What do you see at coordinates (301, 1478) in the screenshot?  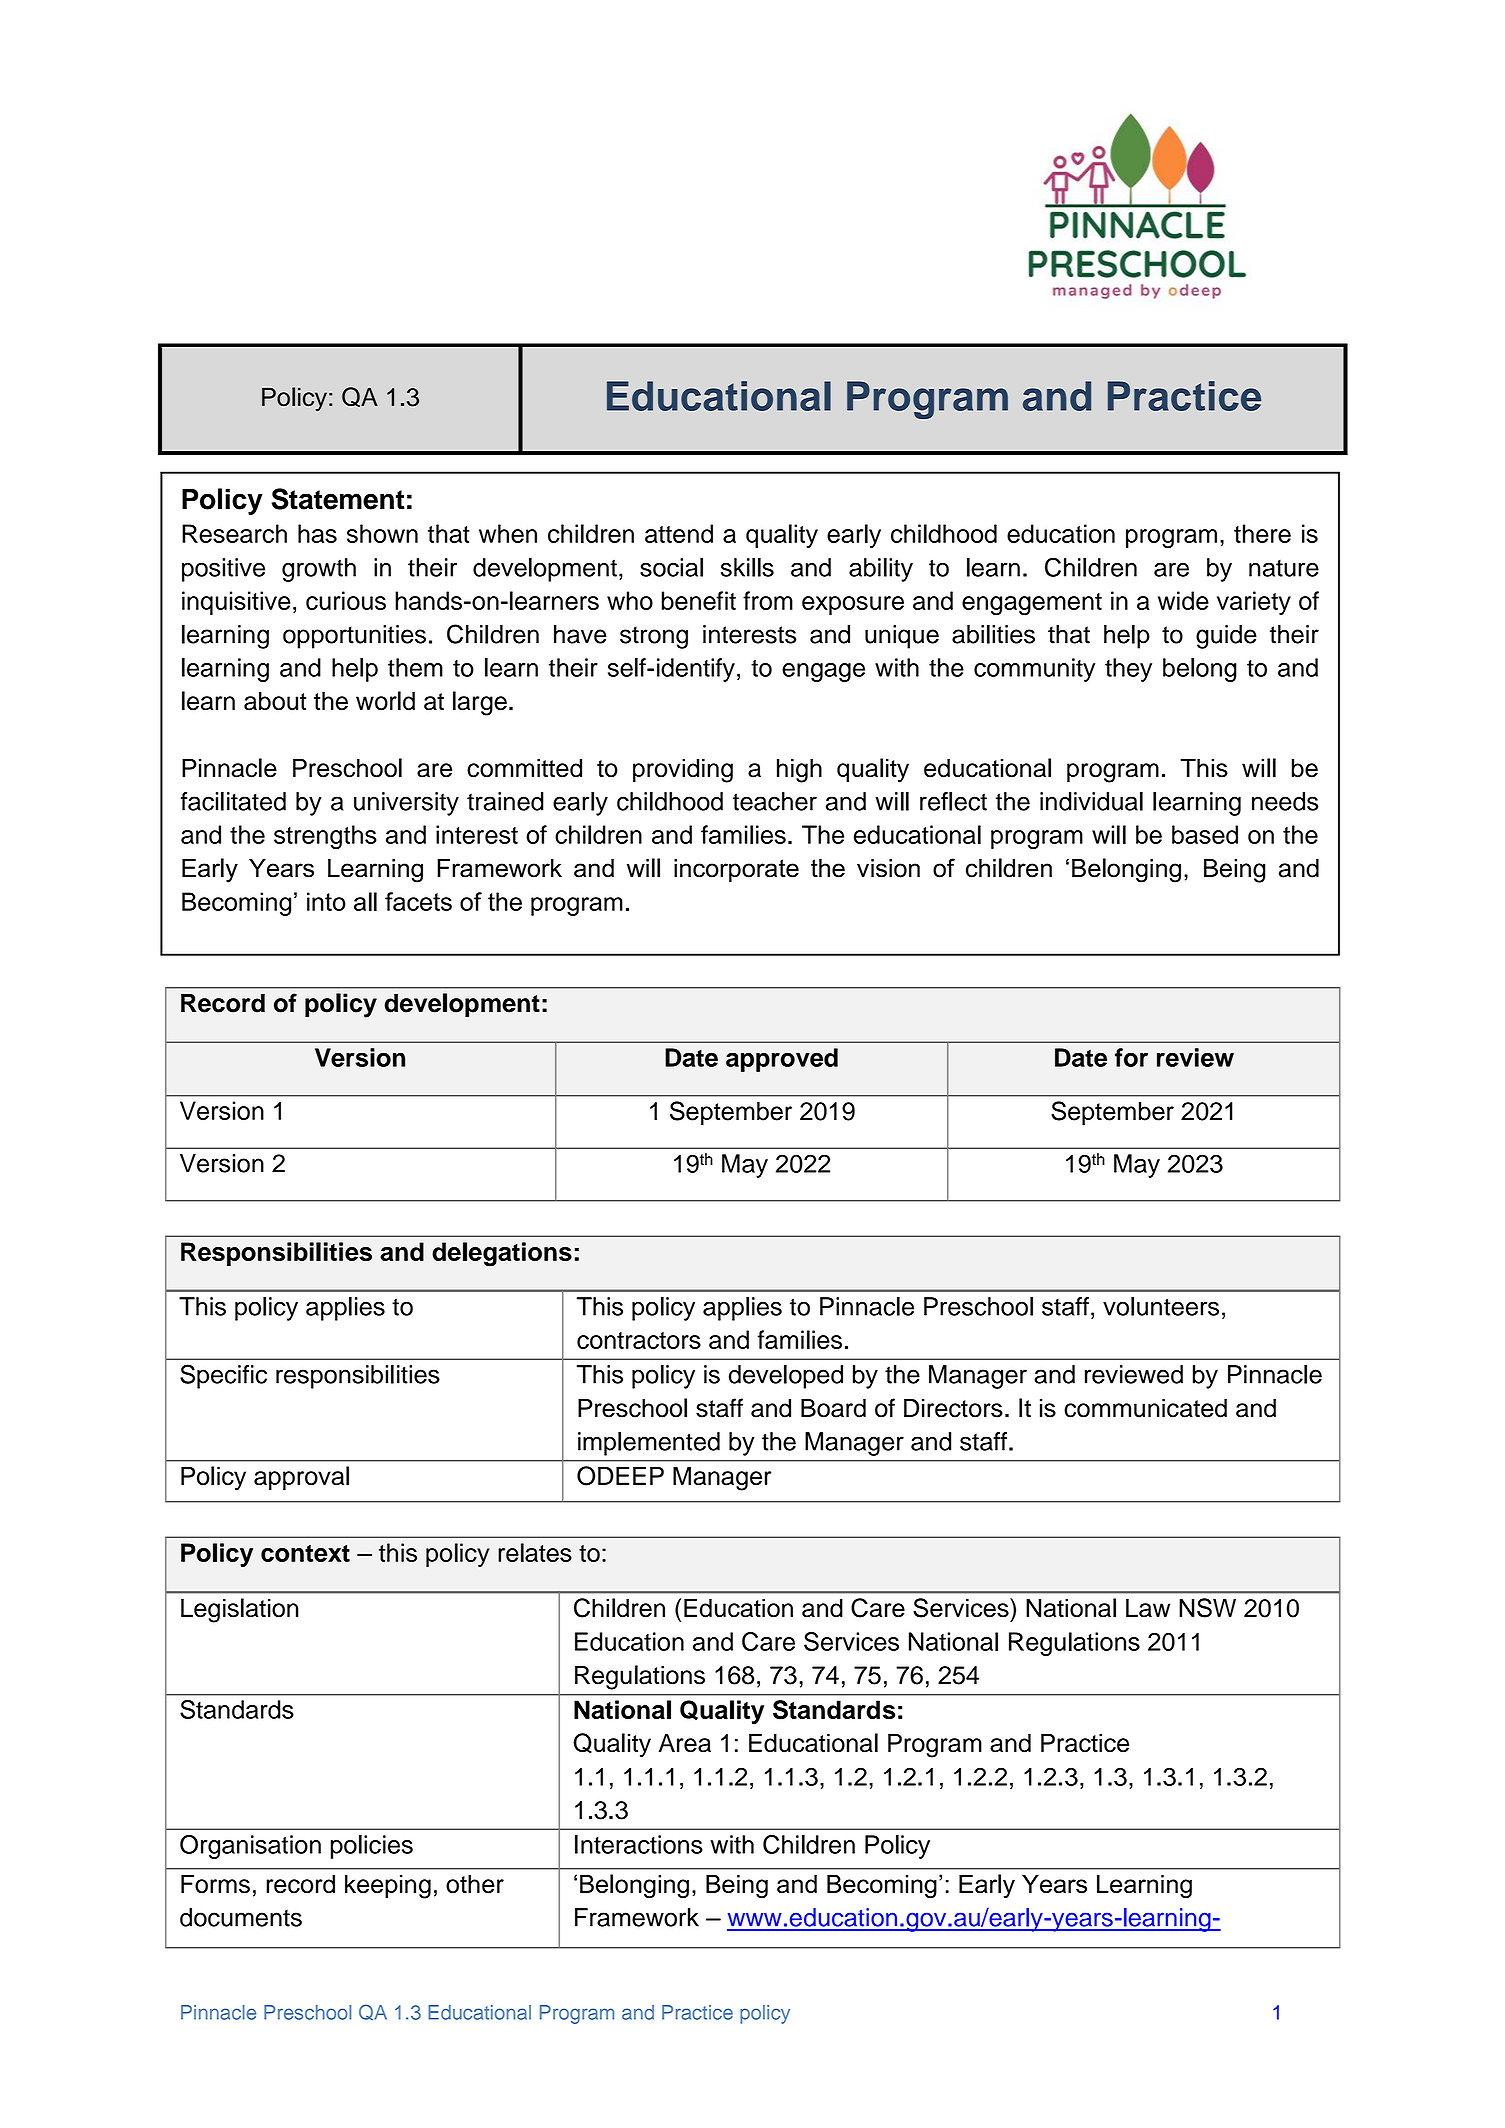 I see `approval` at bounding box center [301, 1478].
